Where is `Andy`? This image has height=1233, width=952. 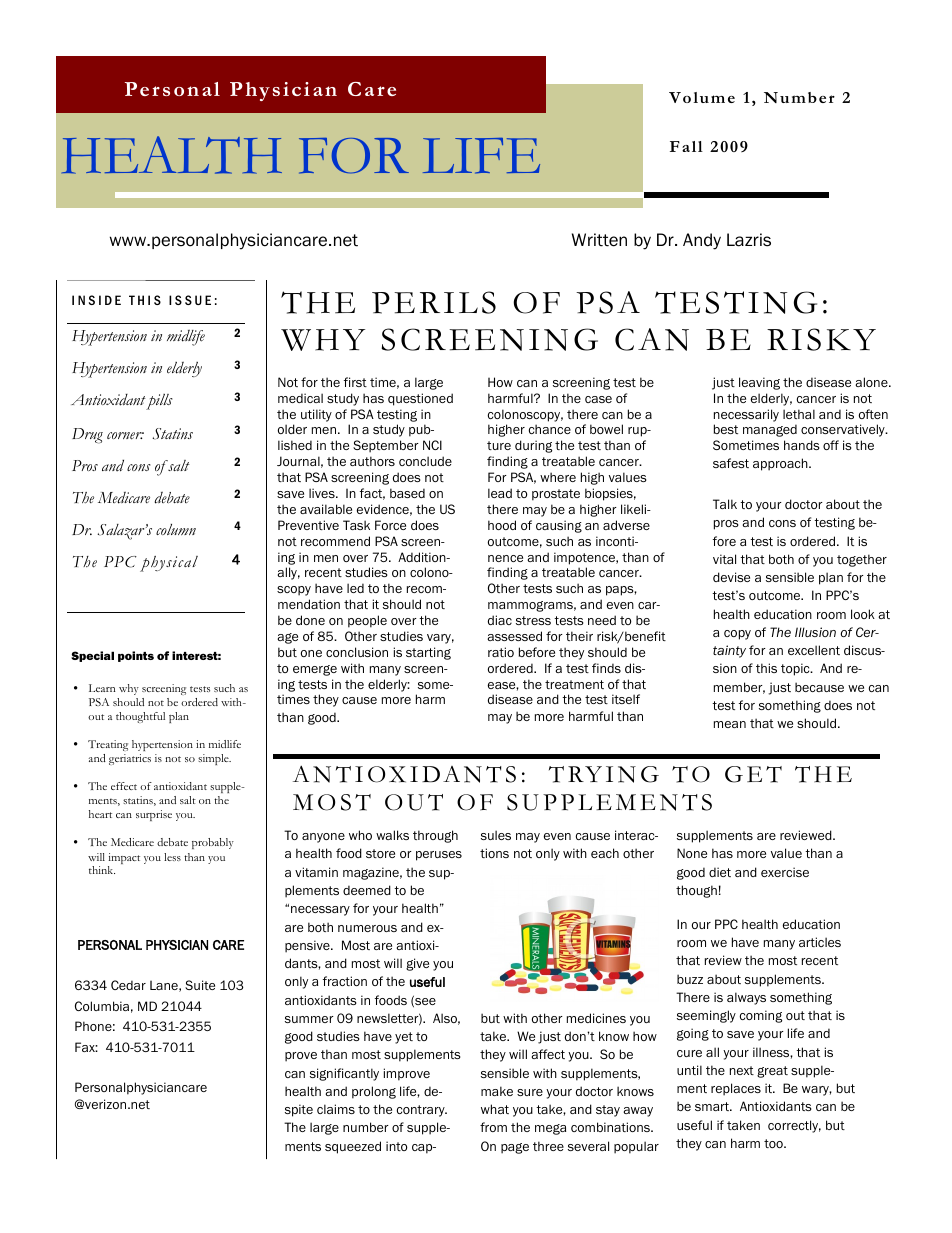 Andy is located at coordinates (702, 241).
